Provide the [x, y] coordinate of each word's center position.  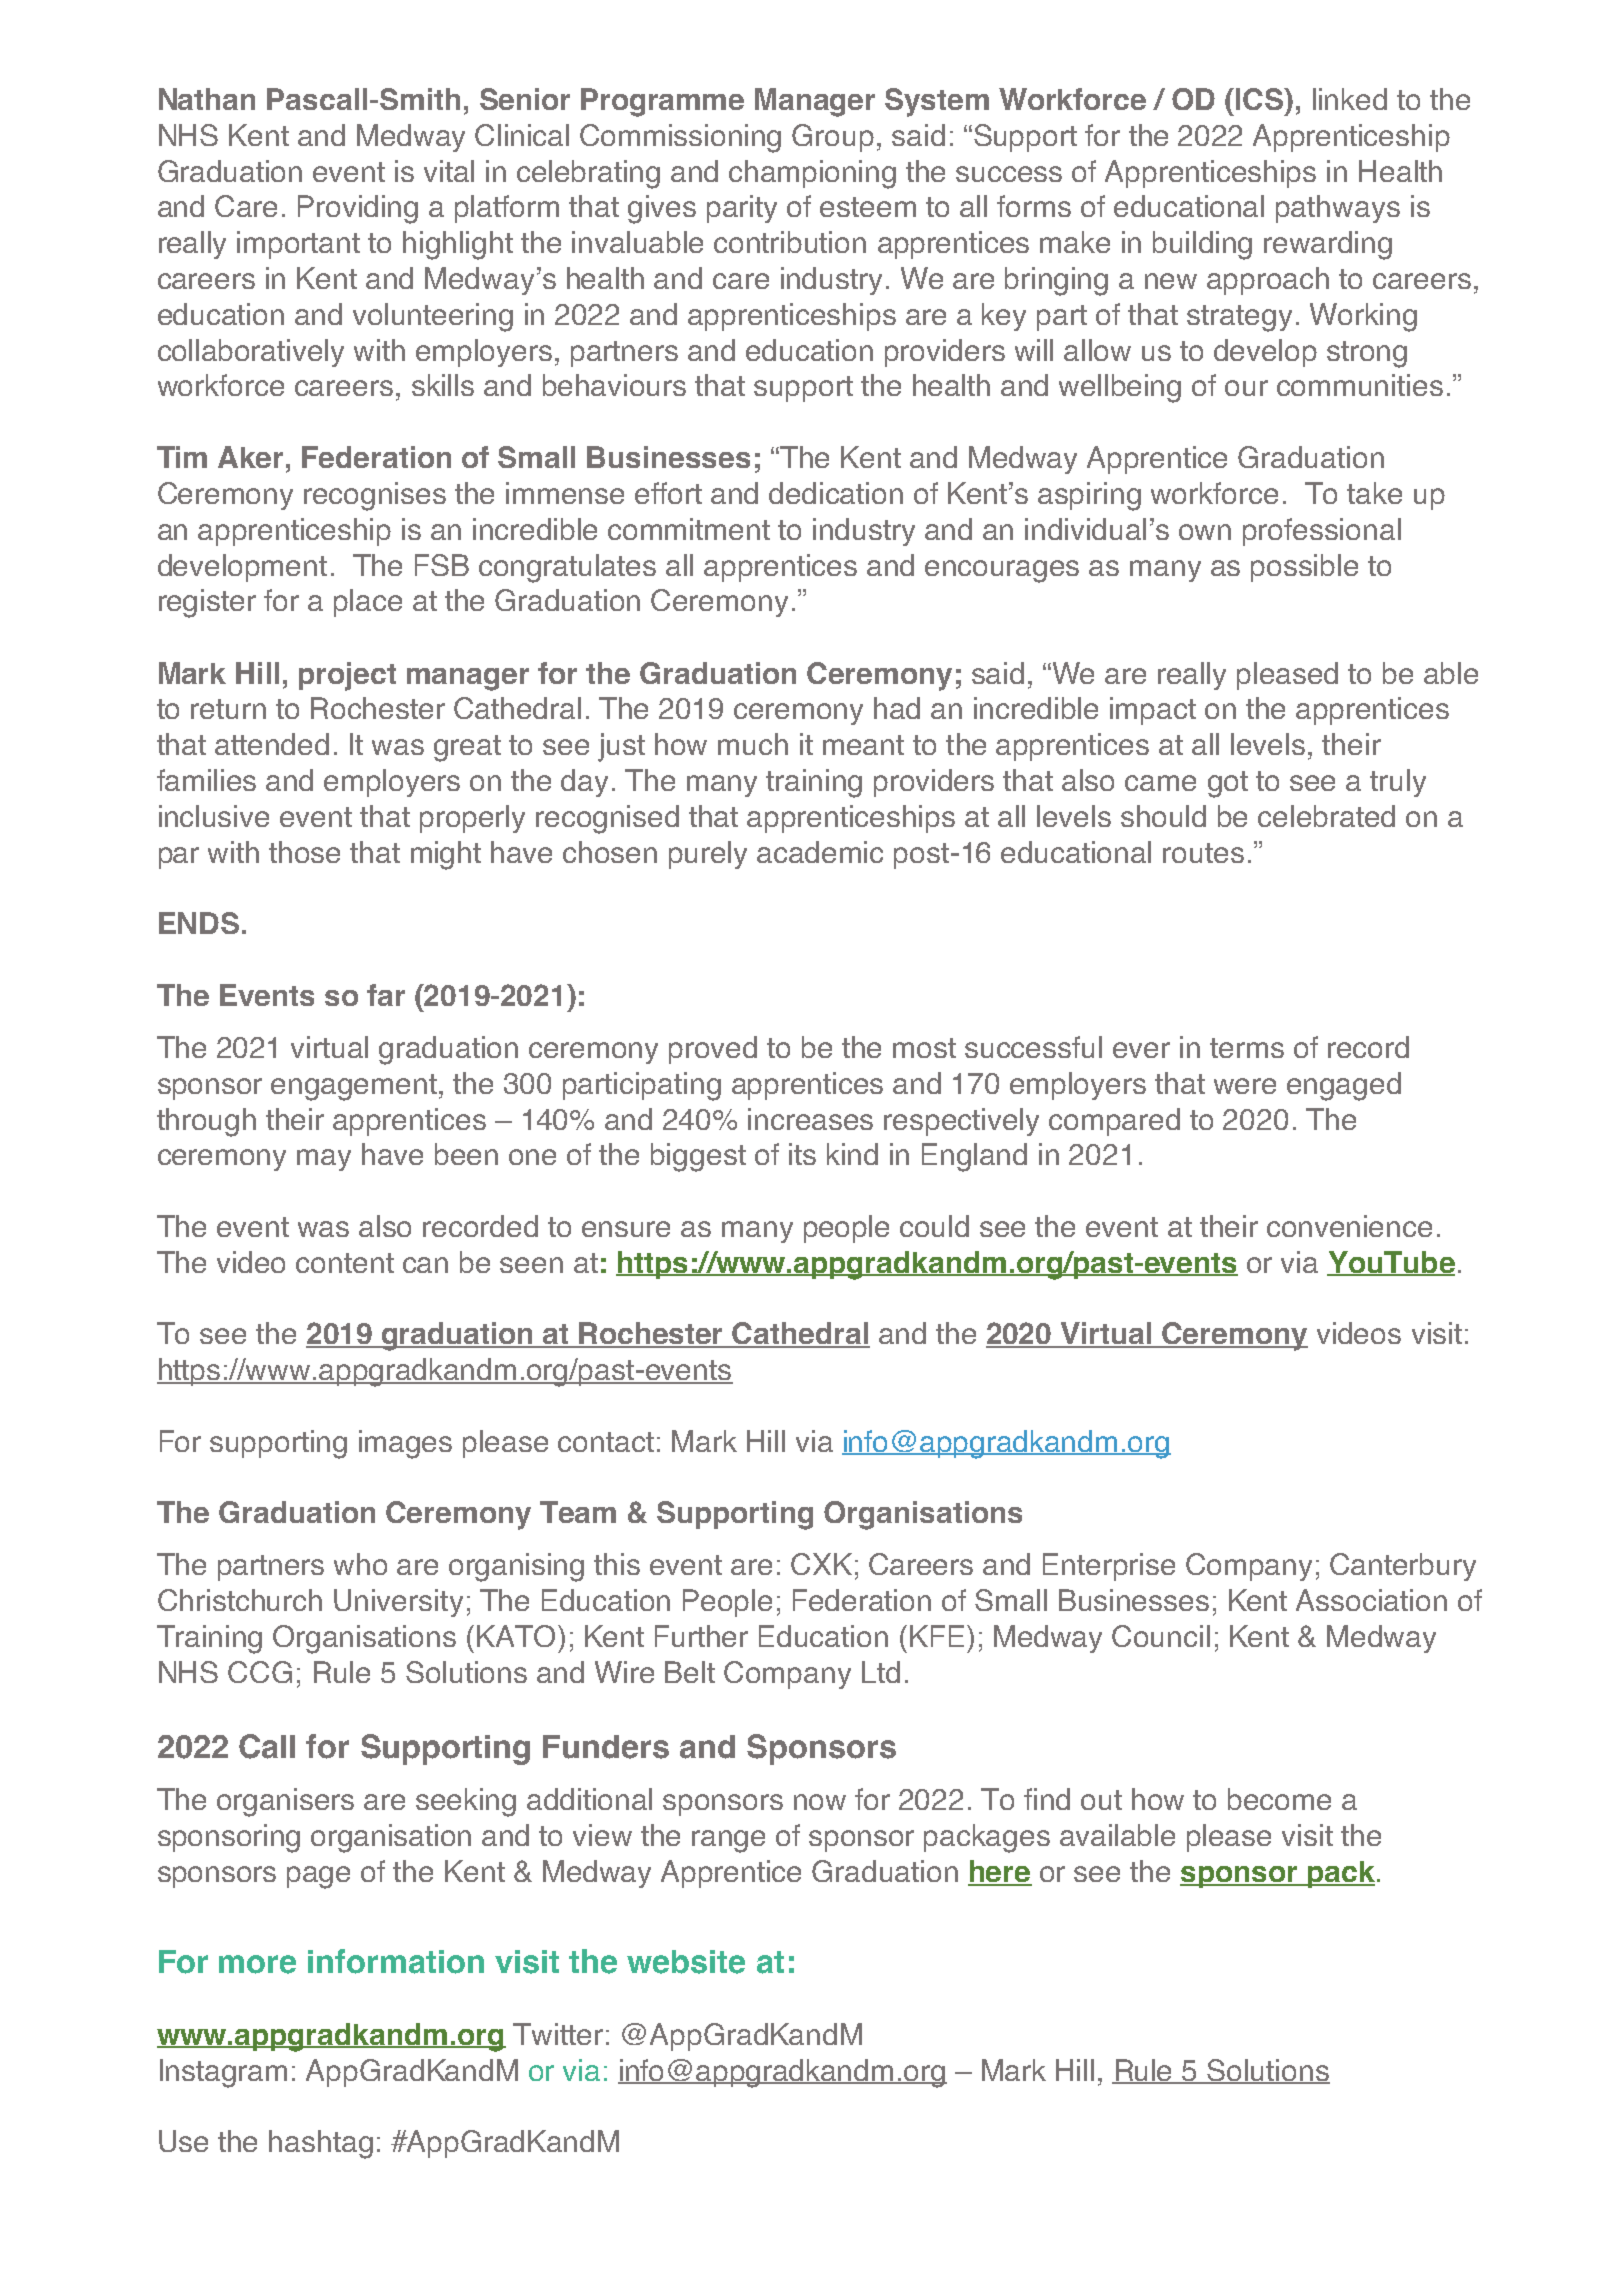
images [405, 1444]
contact [606, 1442]
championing [812, 174]
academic [820, 852]
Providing [358, 209]
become [1279, 1799]
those [304, 852]
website [686, 1962]
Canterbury [1403, 1567]
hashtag [321, 2144]
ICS [1261, 99]
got [1228, 784]
